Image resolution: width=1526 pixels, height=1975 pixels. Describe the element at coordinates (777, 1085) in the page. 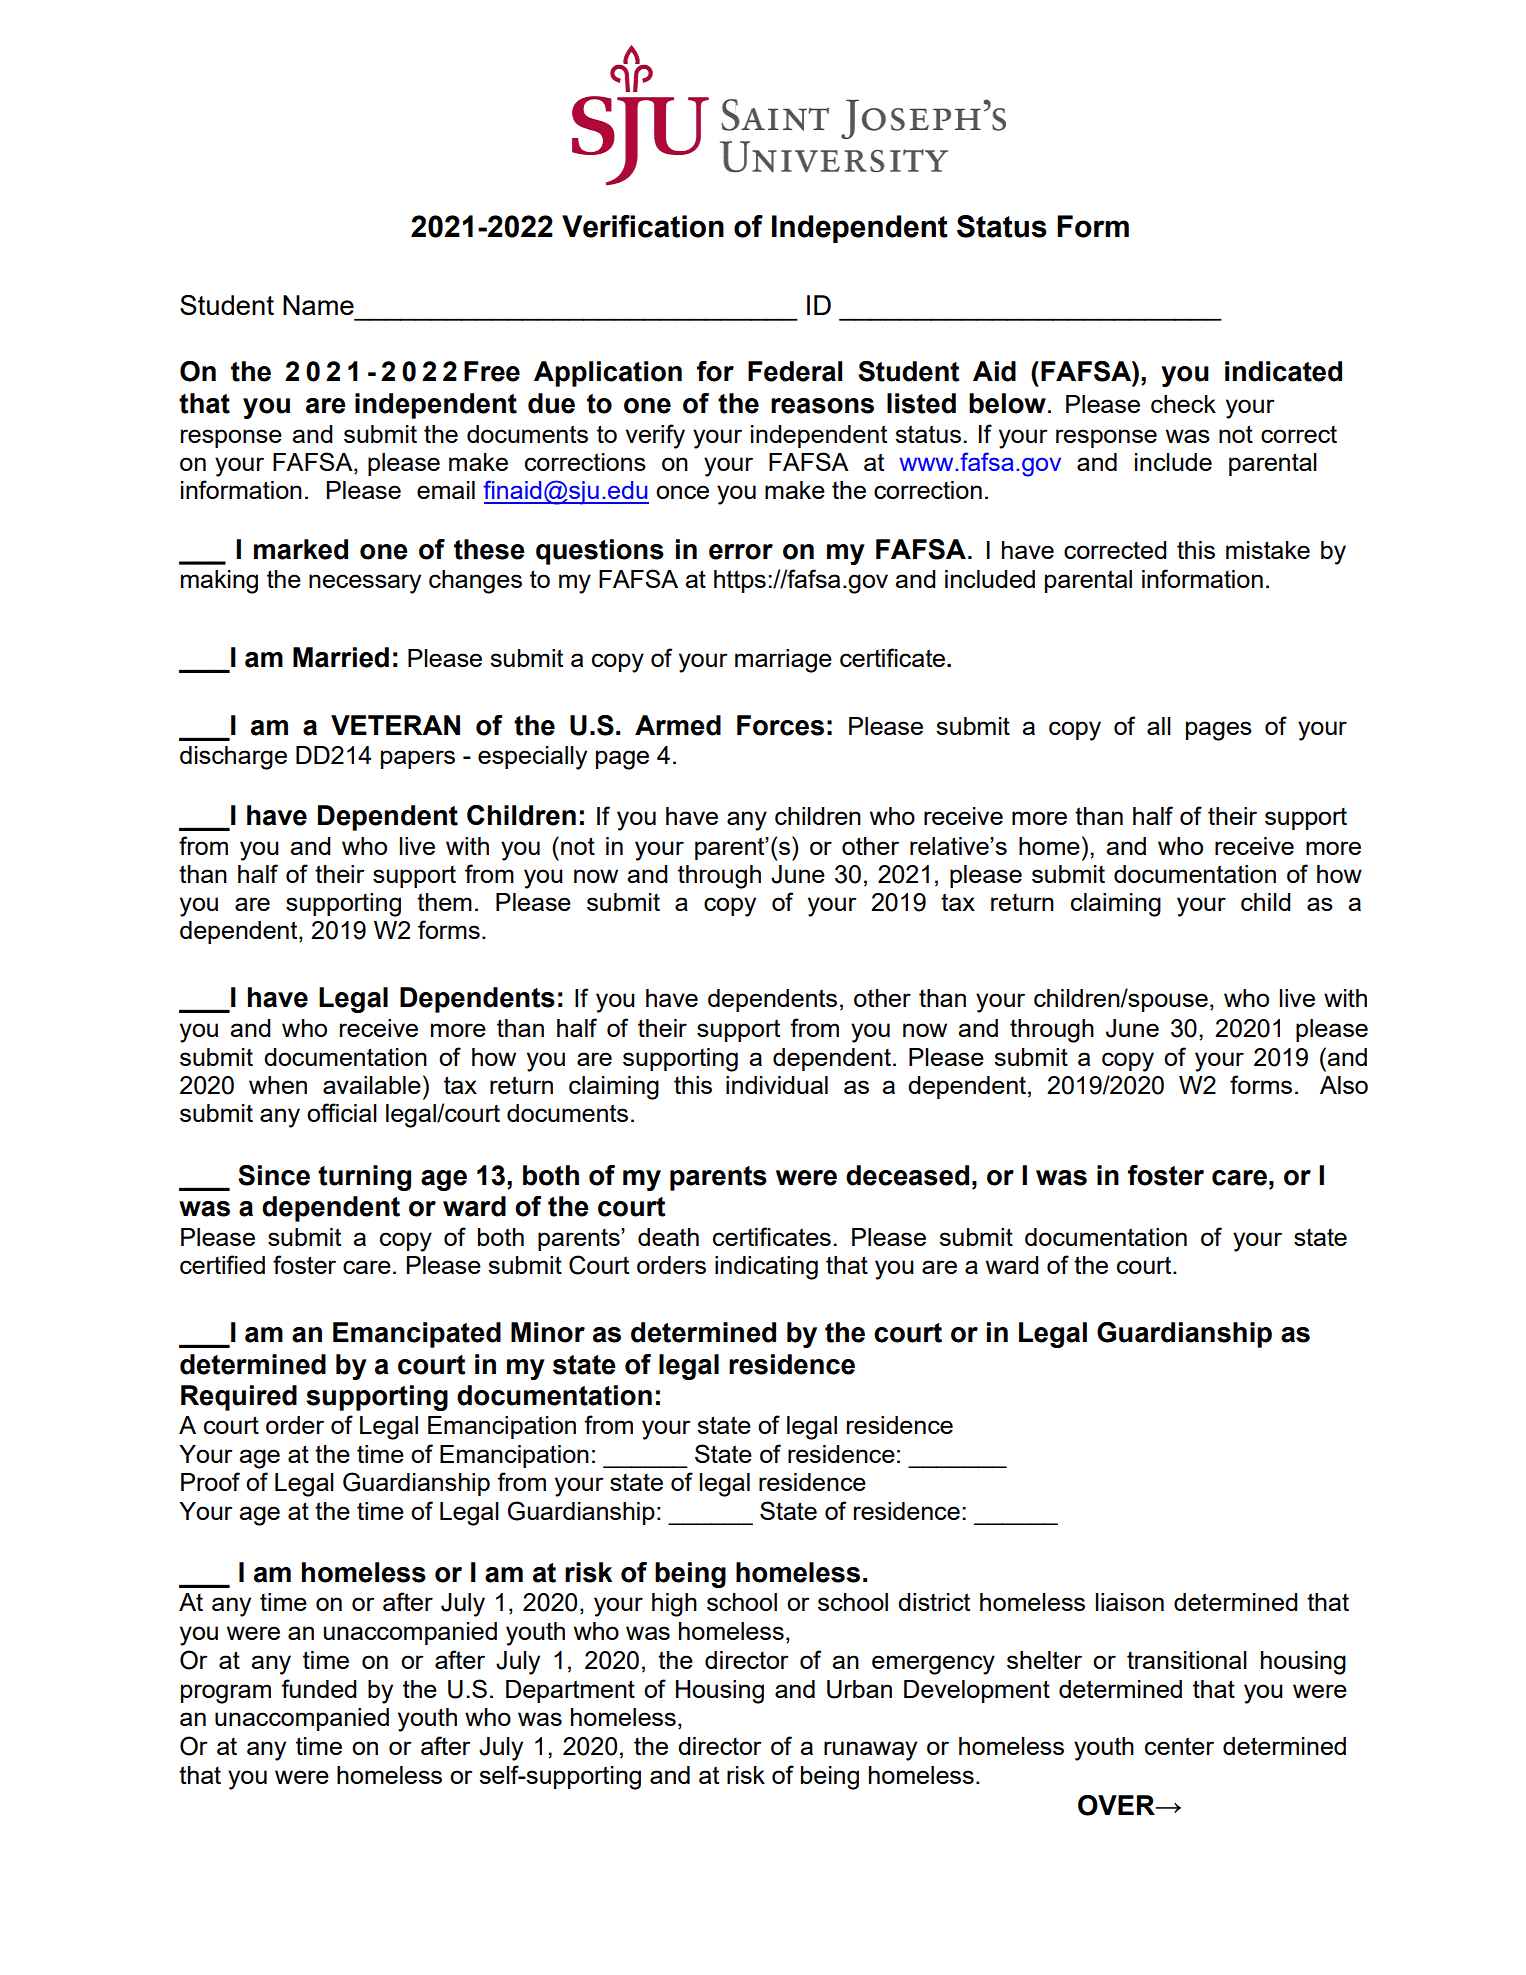

I see `individual` at that location.
